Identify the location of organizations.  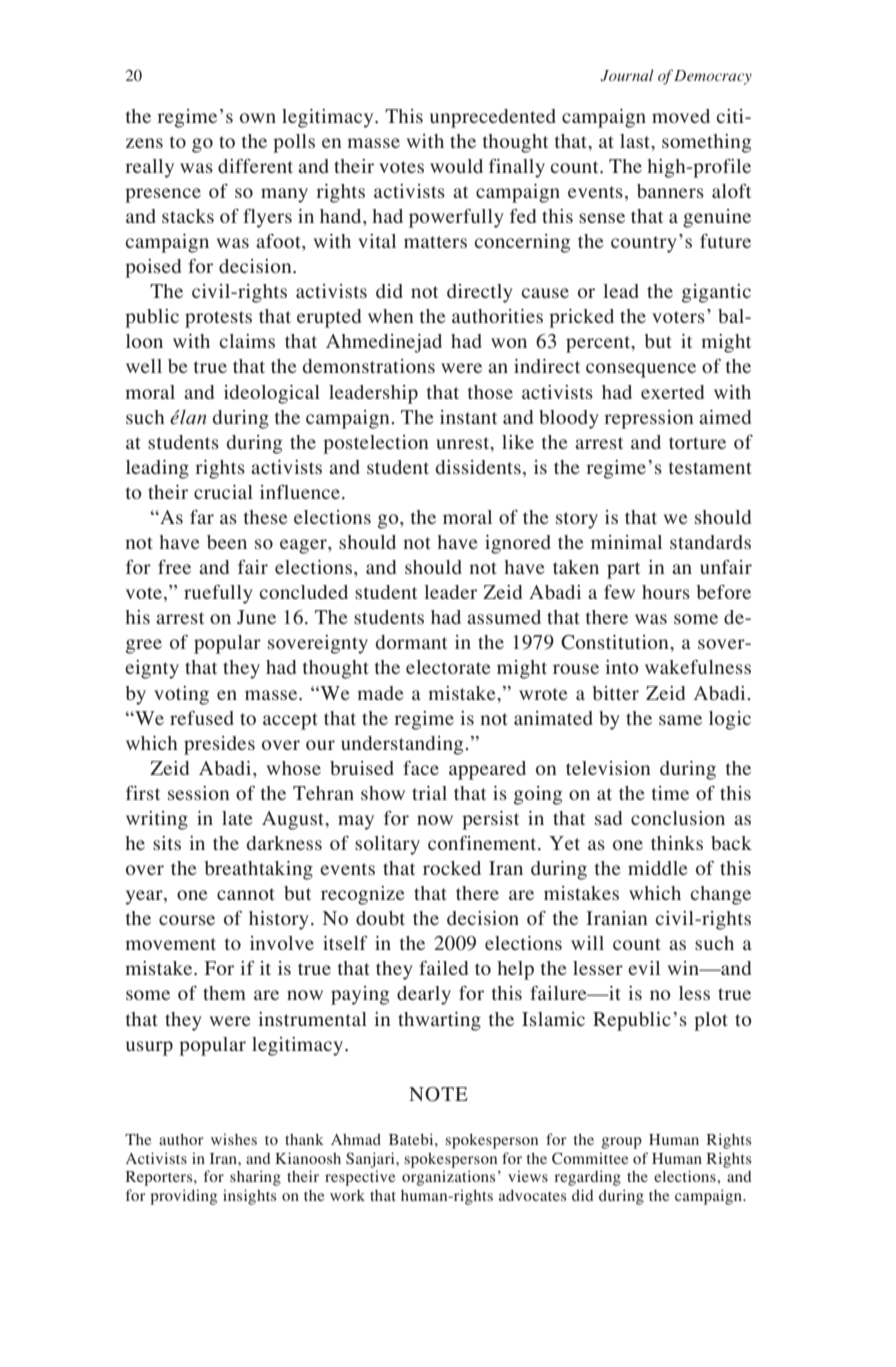
(448, 1178).
